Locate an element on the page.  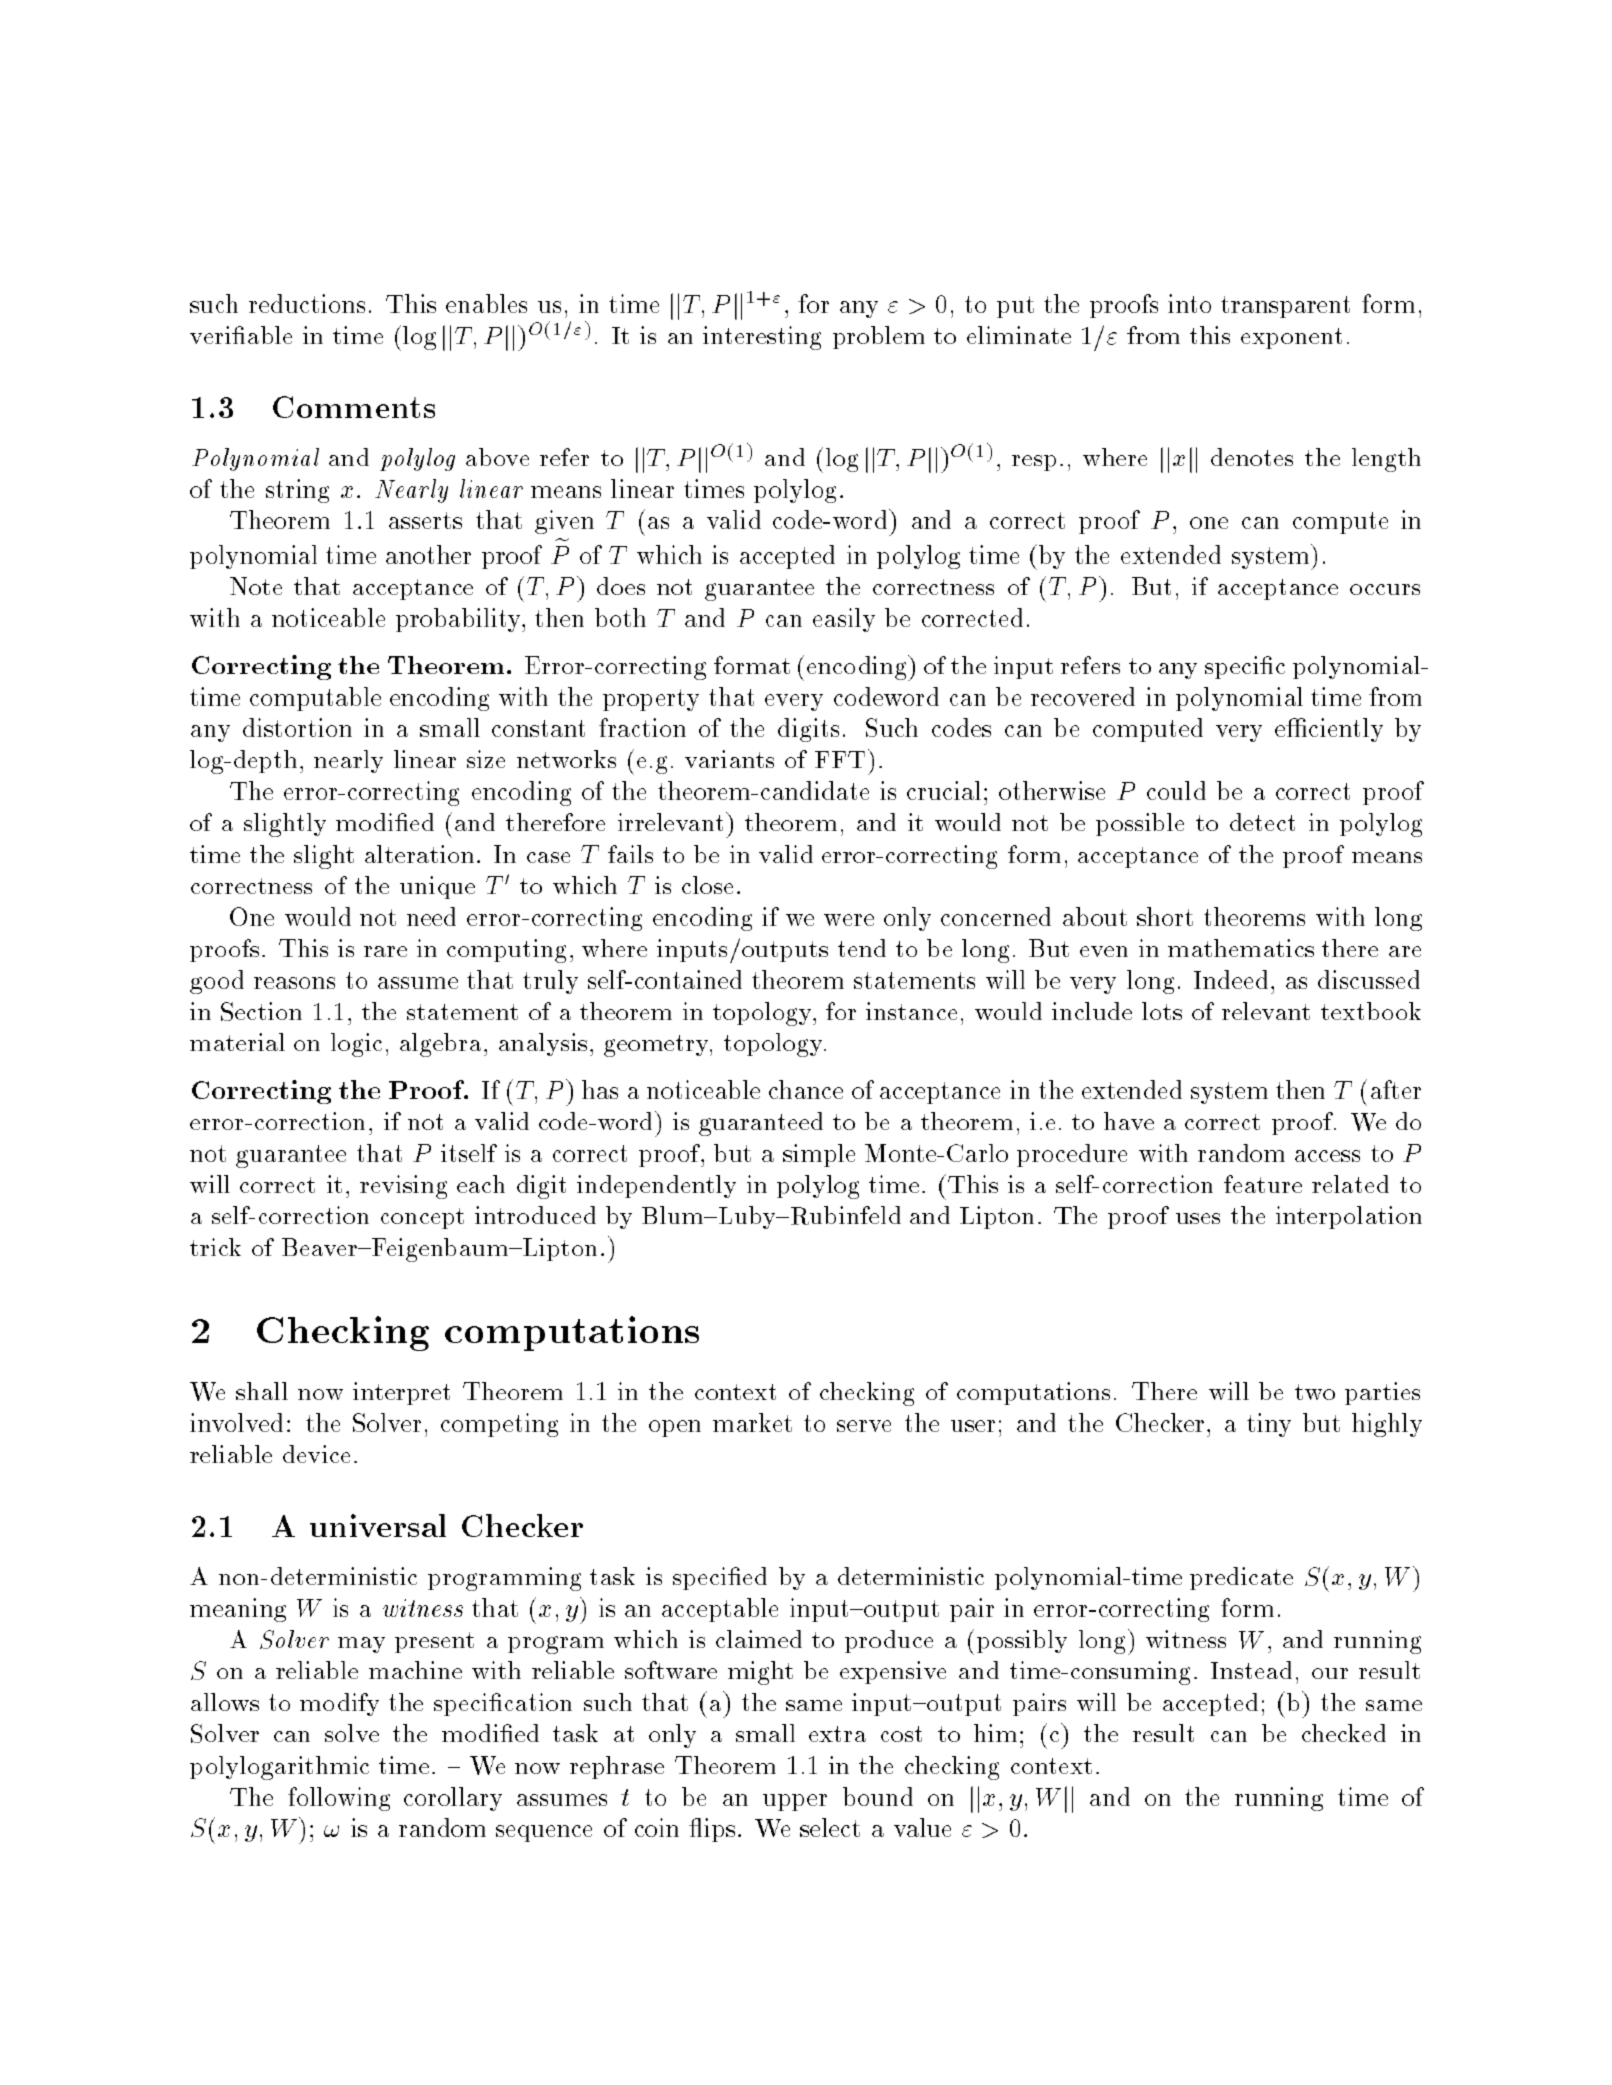
exponent is located at coordinates (1291, 338).
